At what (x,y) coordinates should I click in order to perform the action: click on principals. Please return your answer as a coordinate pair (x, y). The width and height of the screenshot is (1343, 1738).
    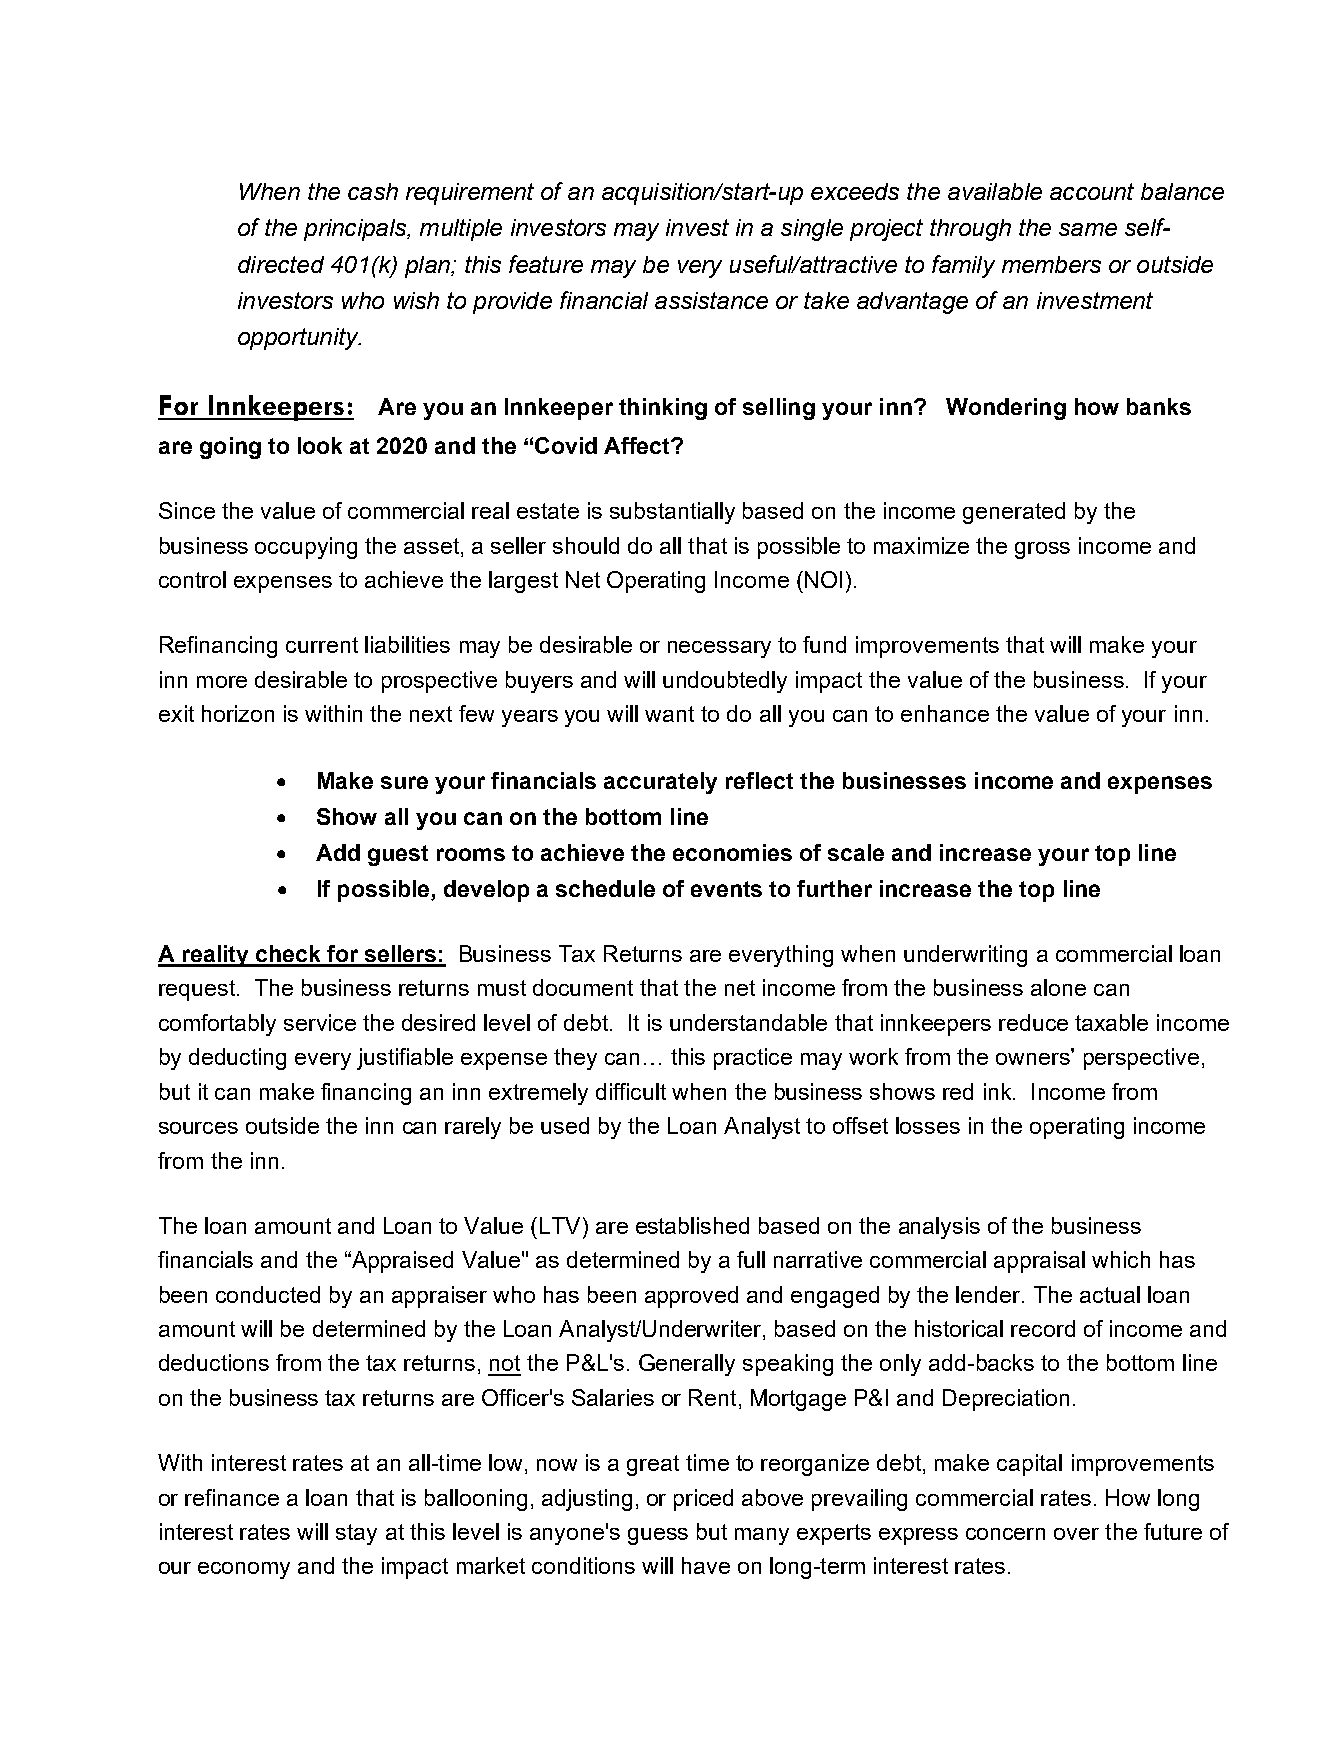
    Looking at the image, I should click on (356, 230).
